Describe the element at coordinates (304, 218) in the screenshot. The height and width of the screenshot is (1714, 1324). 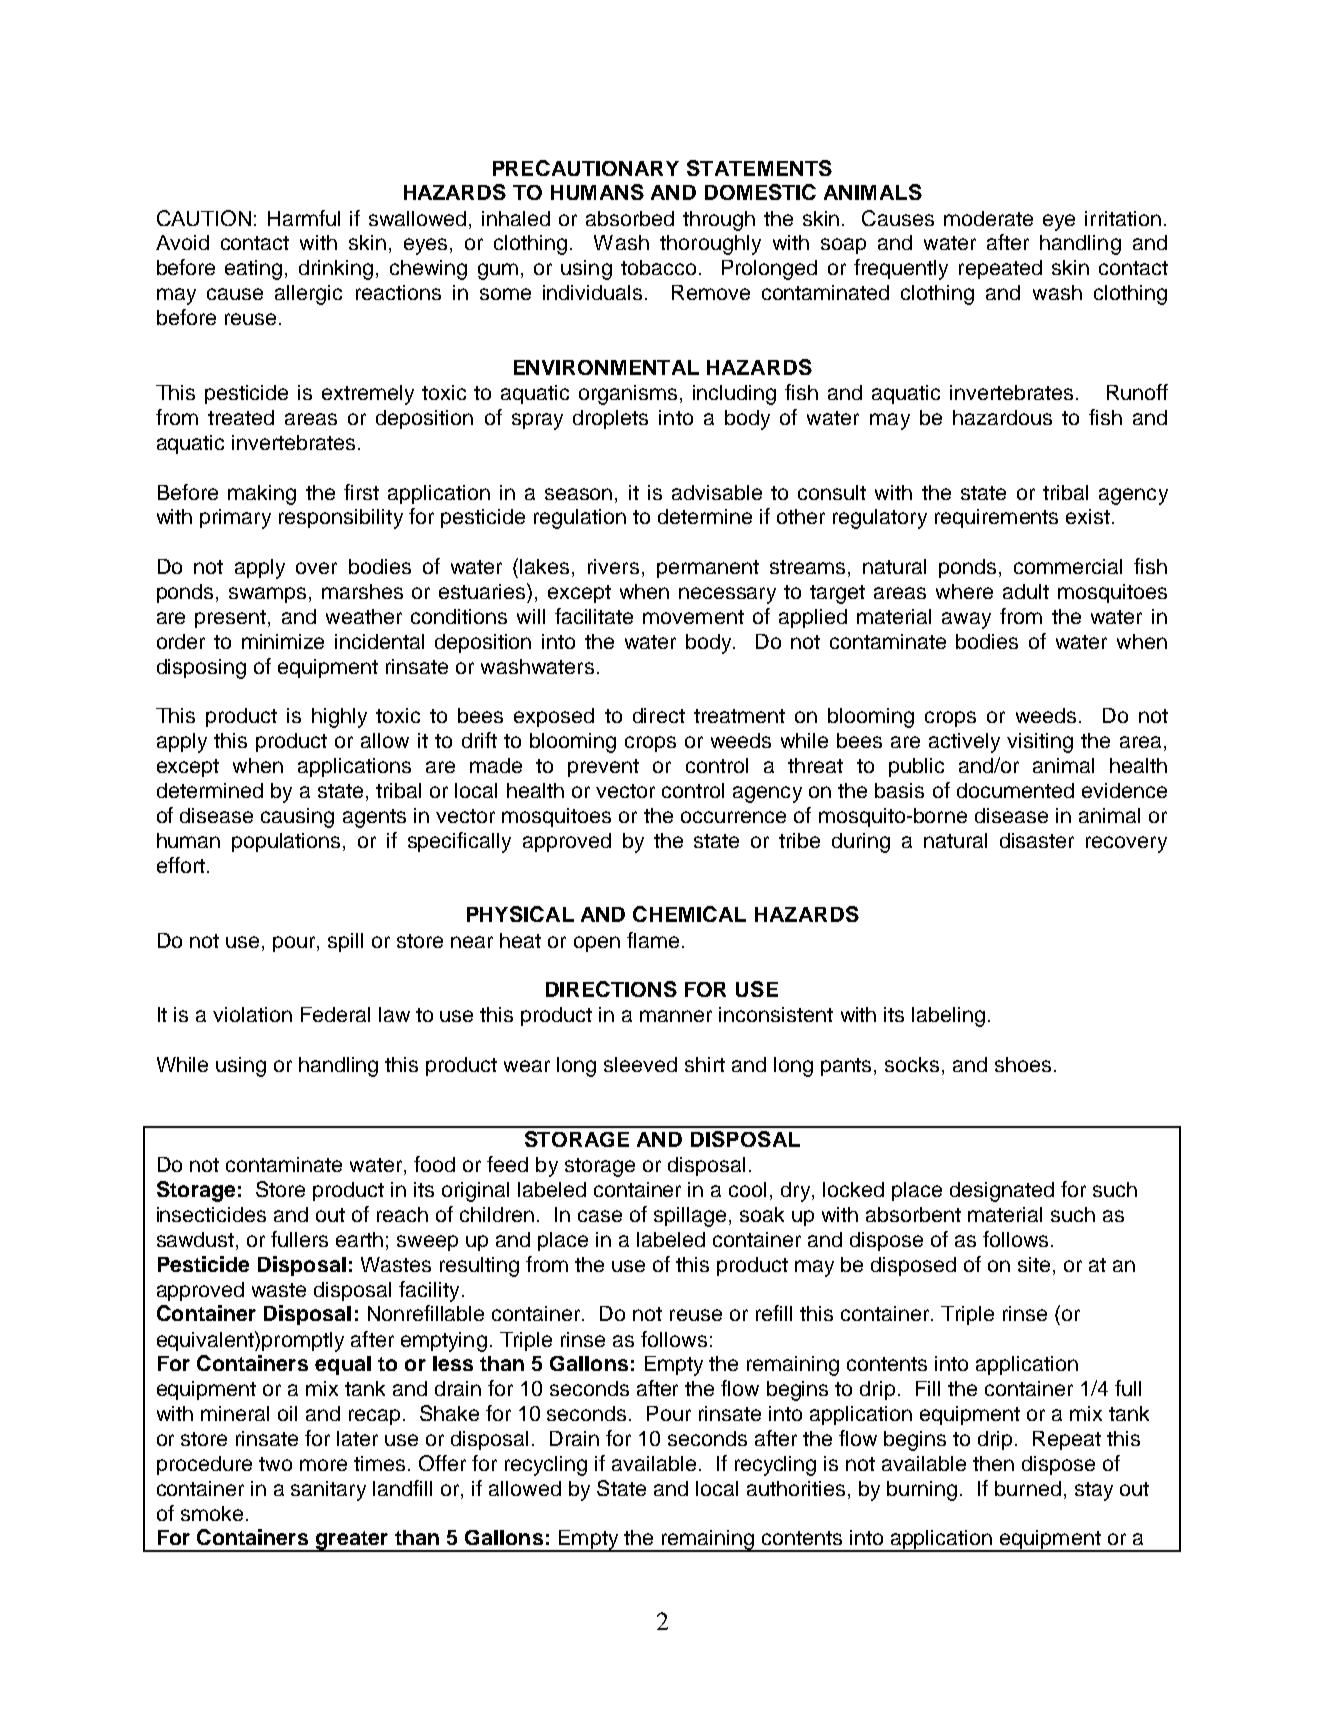
I see `Harmful` at that location.
